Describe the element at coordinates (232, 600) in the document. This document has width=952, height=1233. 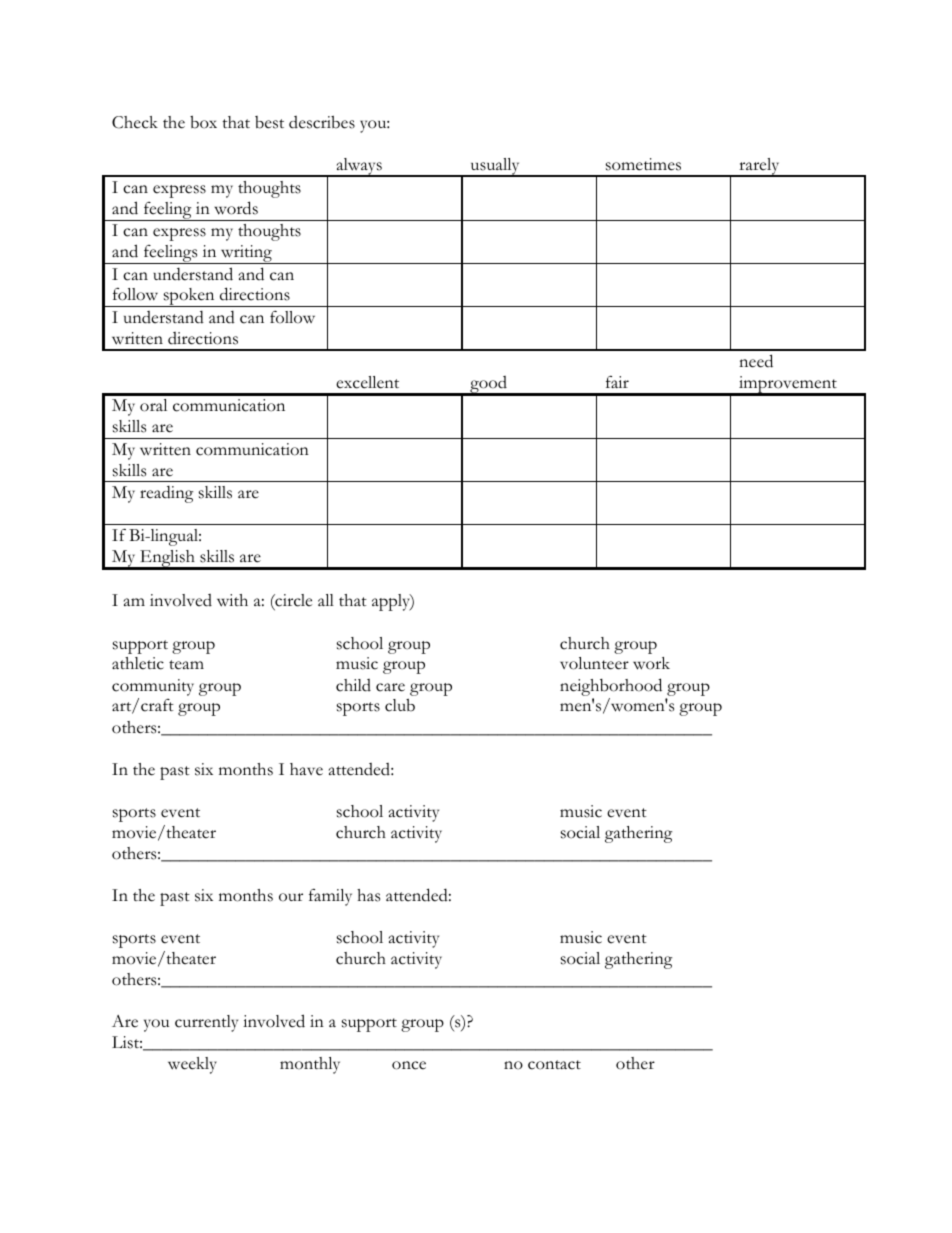
I see `with` at that location.
